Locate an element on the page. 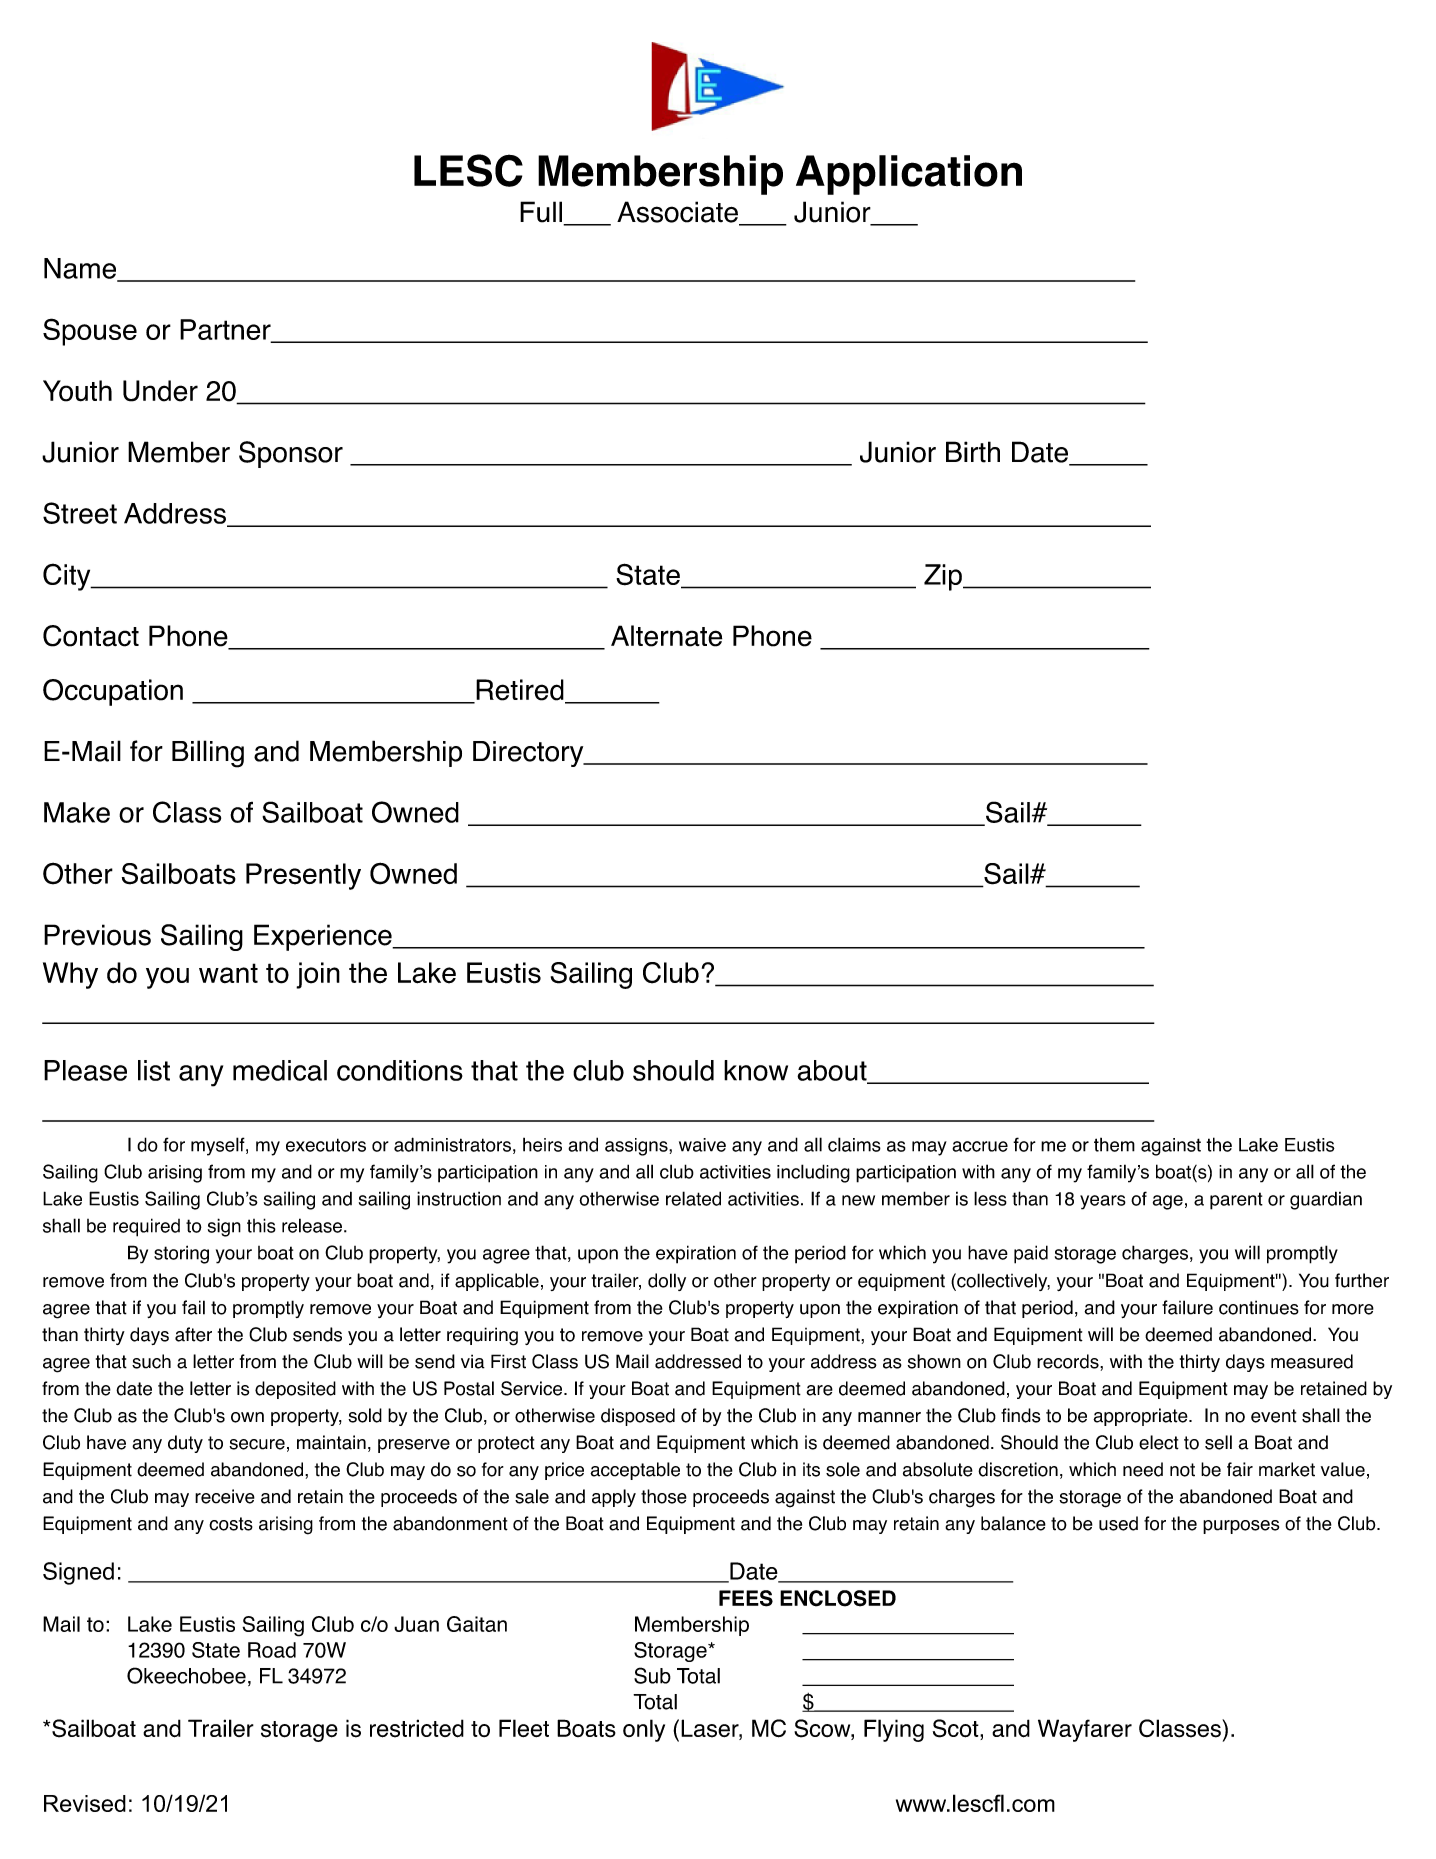 Image resolution: width=1436 pixels, height=1859 pixels. Revised is located at coordinates (85, 1803).
